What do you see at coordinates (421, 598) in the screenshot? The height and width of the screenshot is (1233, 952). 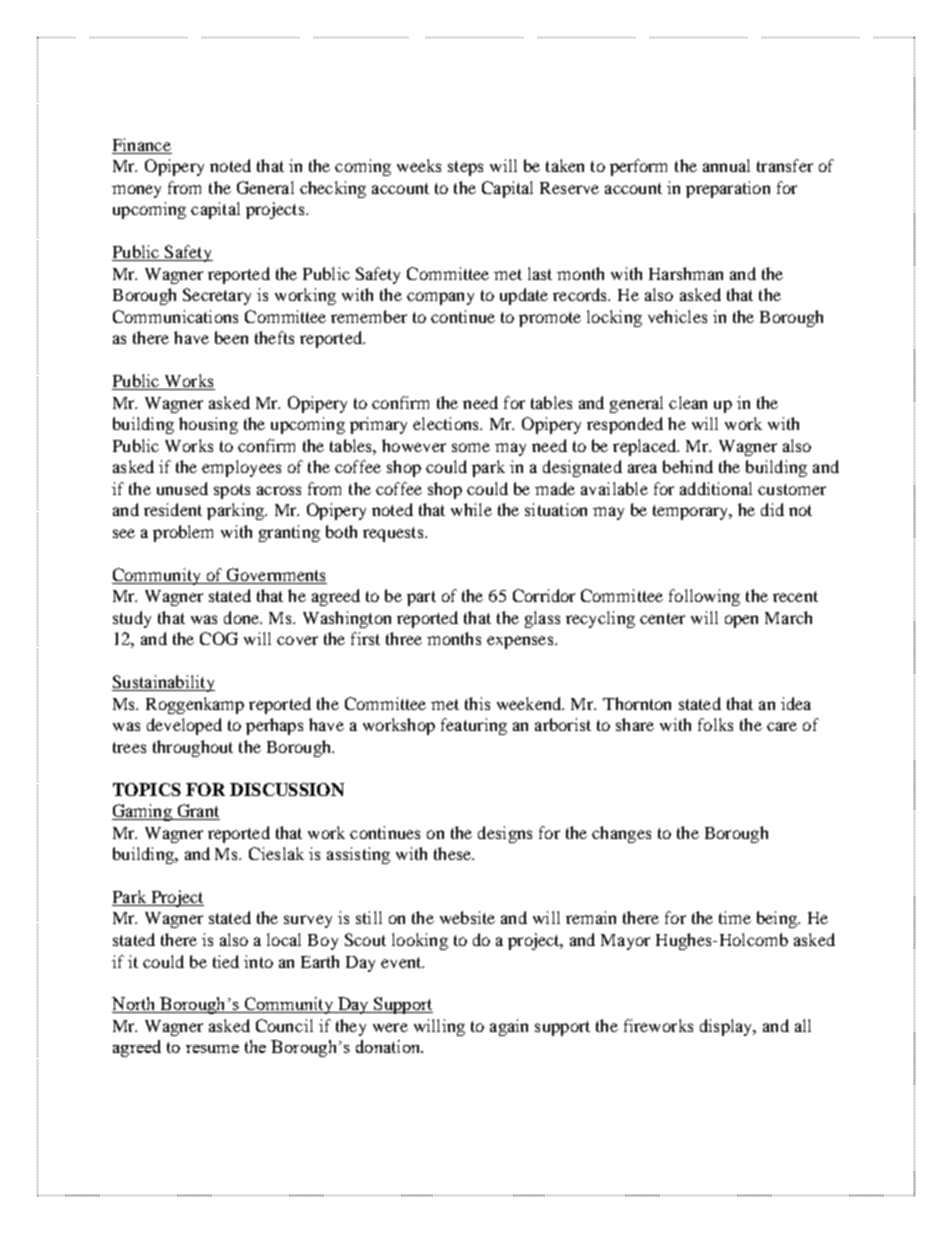 I see `part` at bounding box center [421, 598].
